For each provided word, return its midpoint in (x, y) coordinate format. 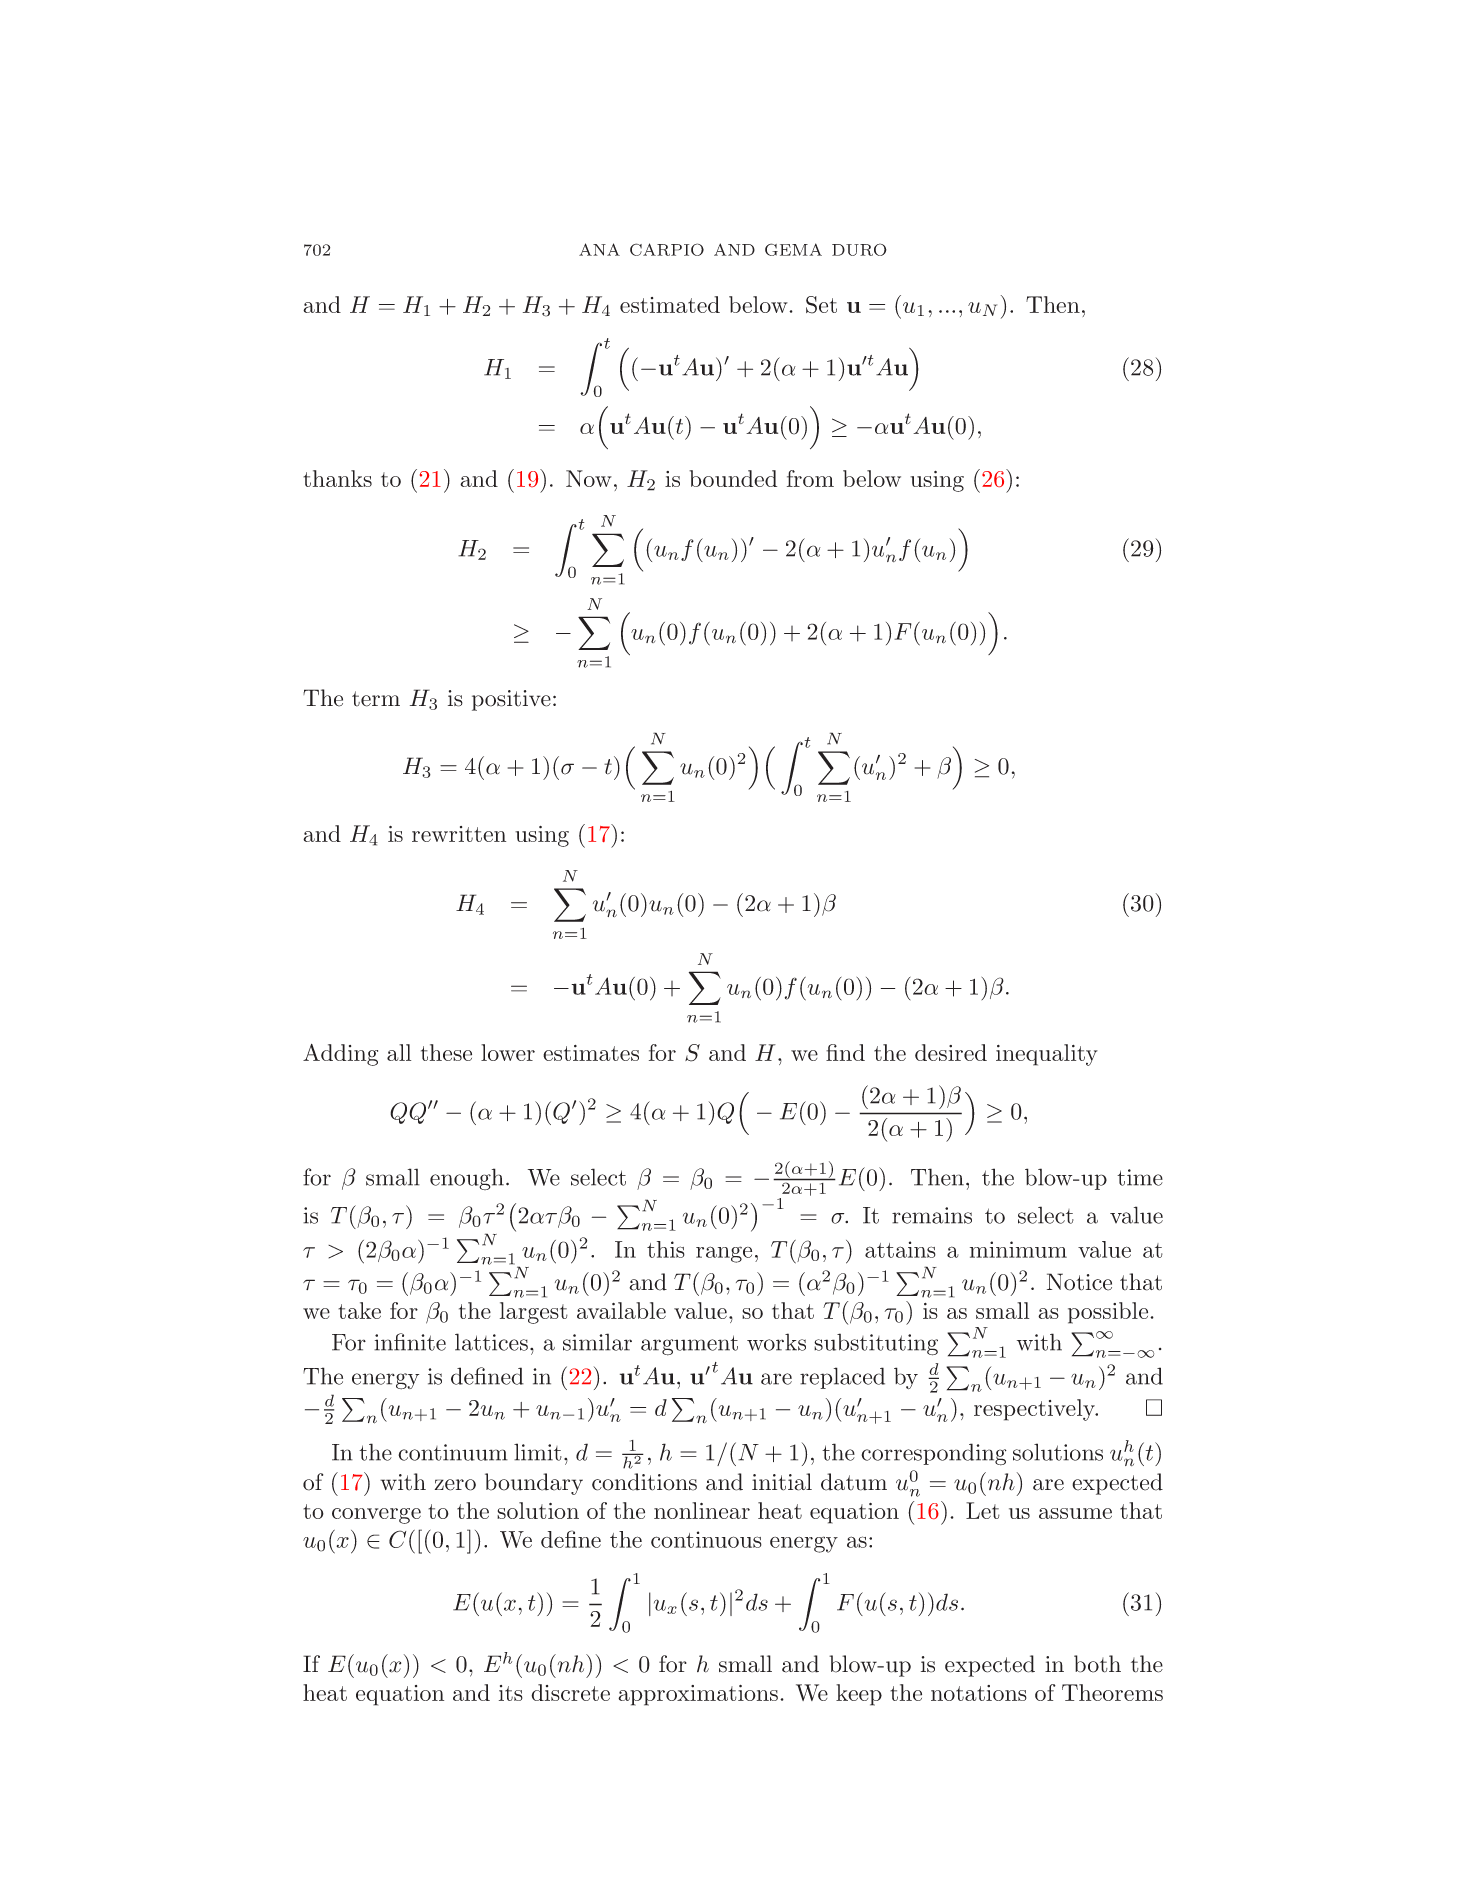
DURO (859, 249)
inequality (1047, 1055)
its (511, 1693)
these (446, 1052)
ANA (599, 249)
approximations (698, 1695)
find (845, 1052)
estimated (670, 304)
